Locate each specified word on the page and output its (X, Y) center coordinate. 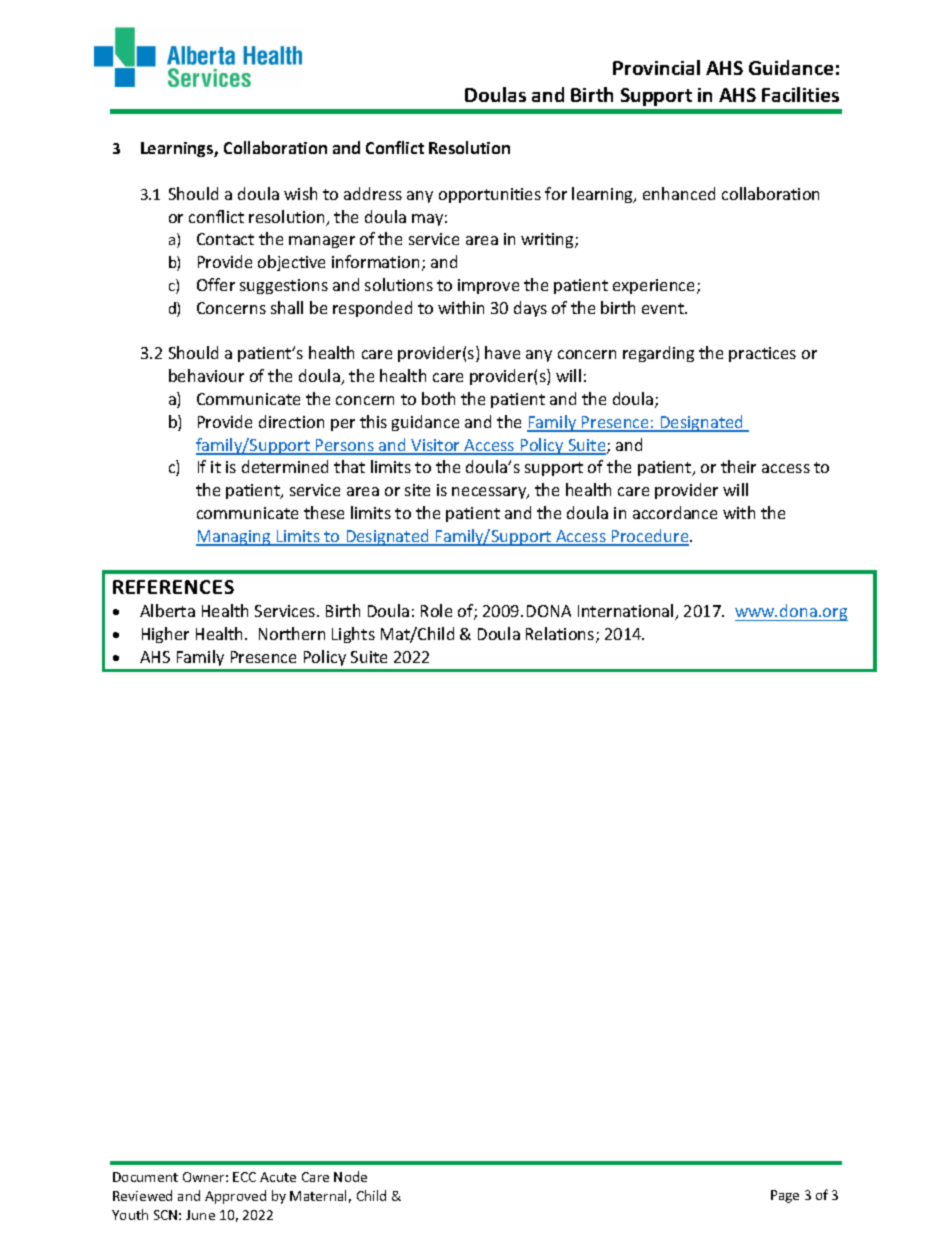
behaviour (206, 375)
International (627, 612)
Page (785, 1196)
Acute (278, 1177)
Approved (235, 1197)
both (438, 398)
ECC (244, 1177)
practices (762, 354)
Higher (165, 635)
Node (350, 1176)
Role (436, 610)
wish (300, 193)
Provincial (656, 67)
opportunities (490, 195)
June (200, 1215)
